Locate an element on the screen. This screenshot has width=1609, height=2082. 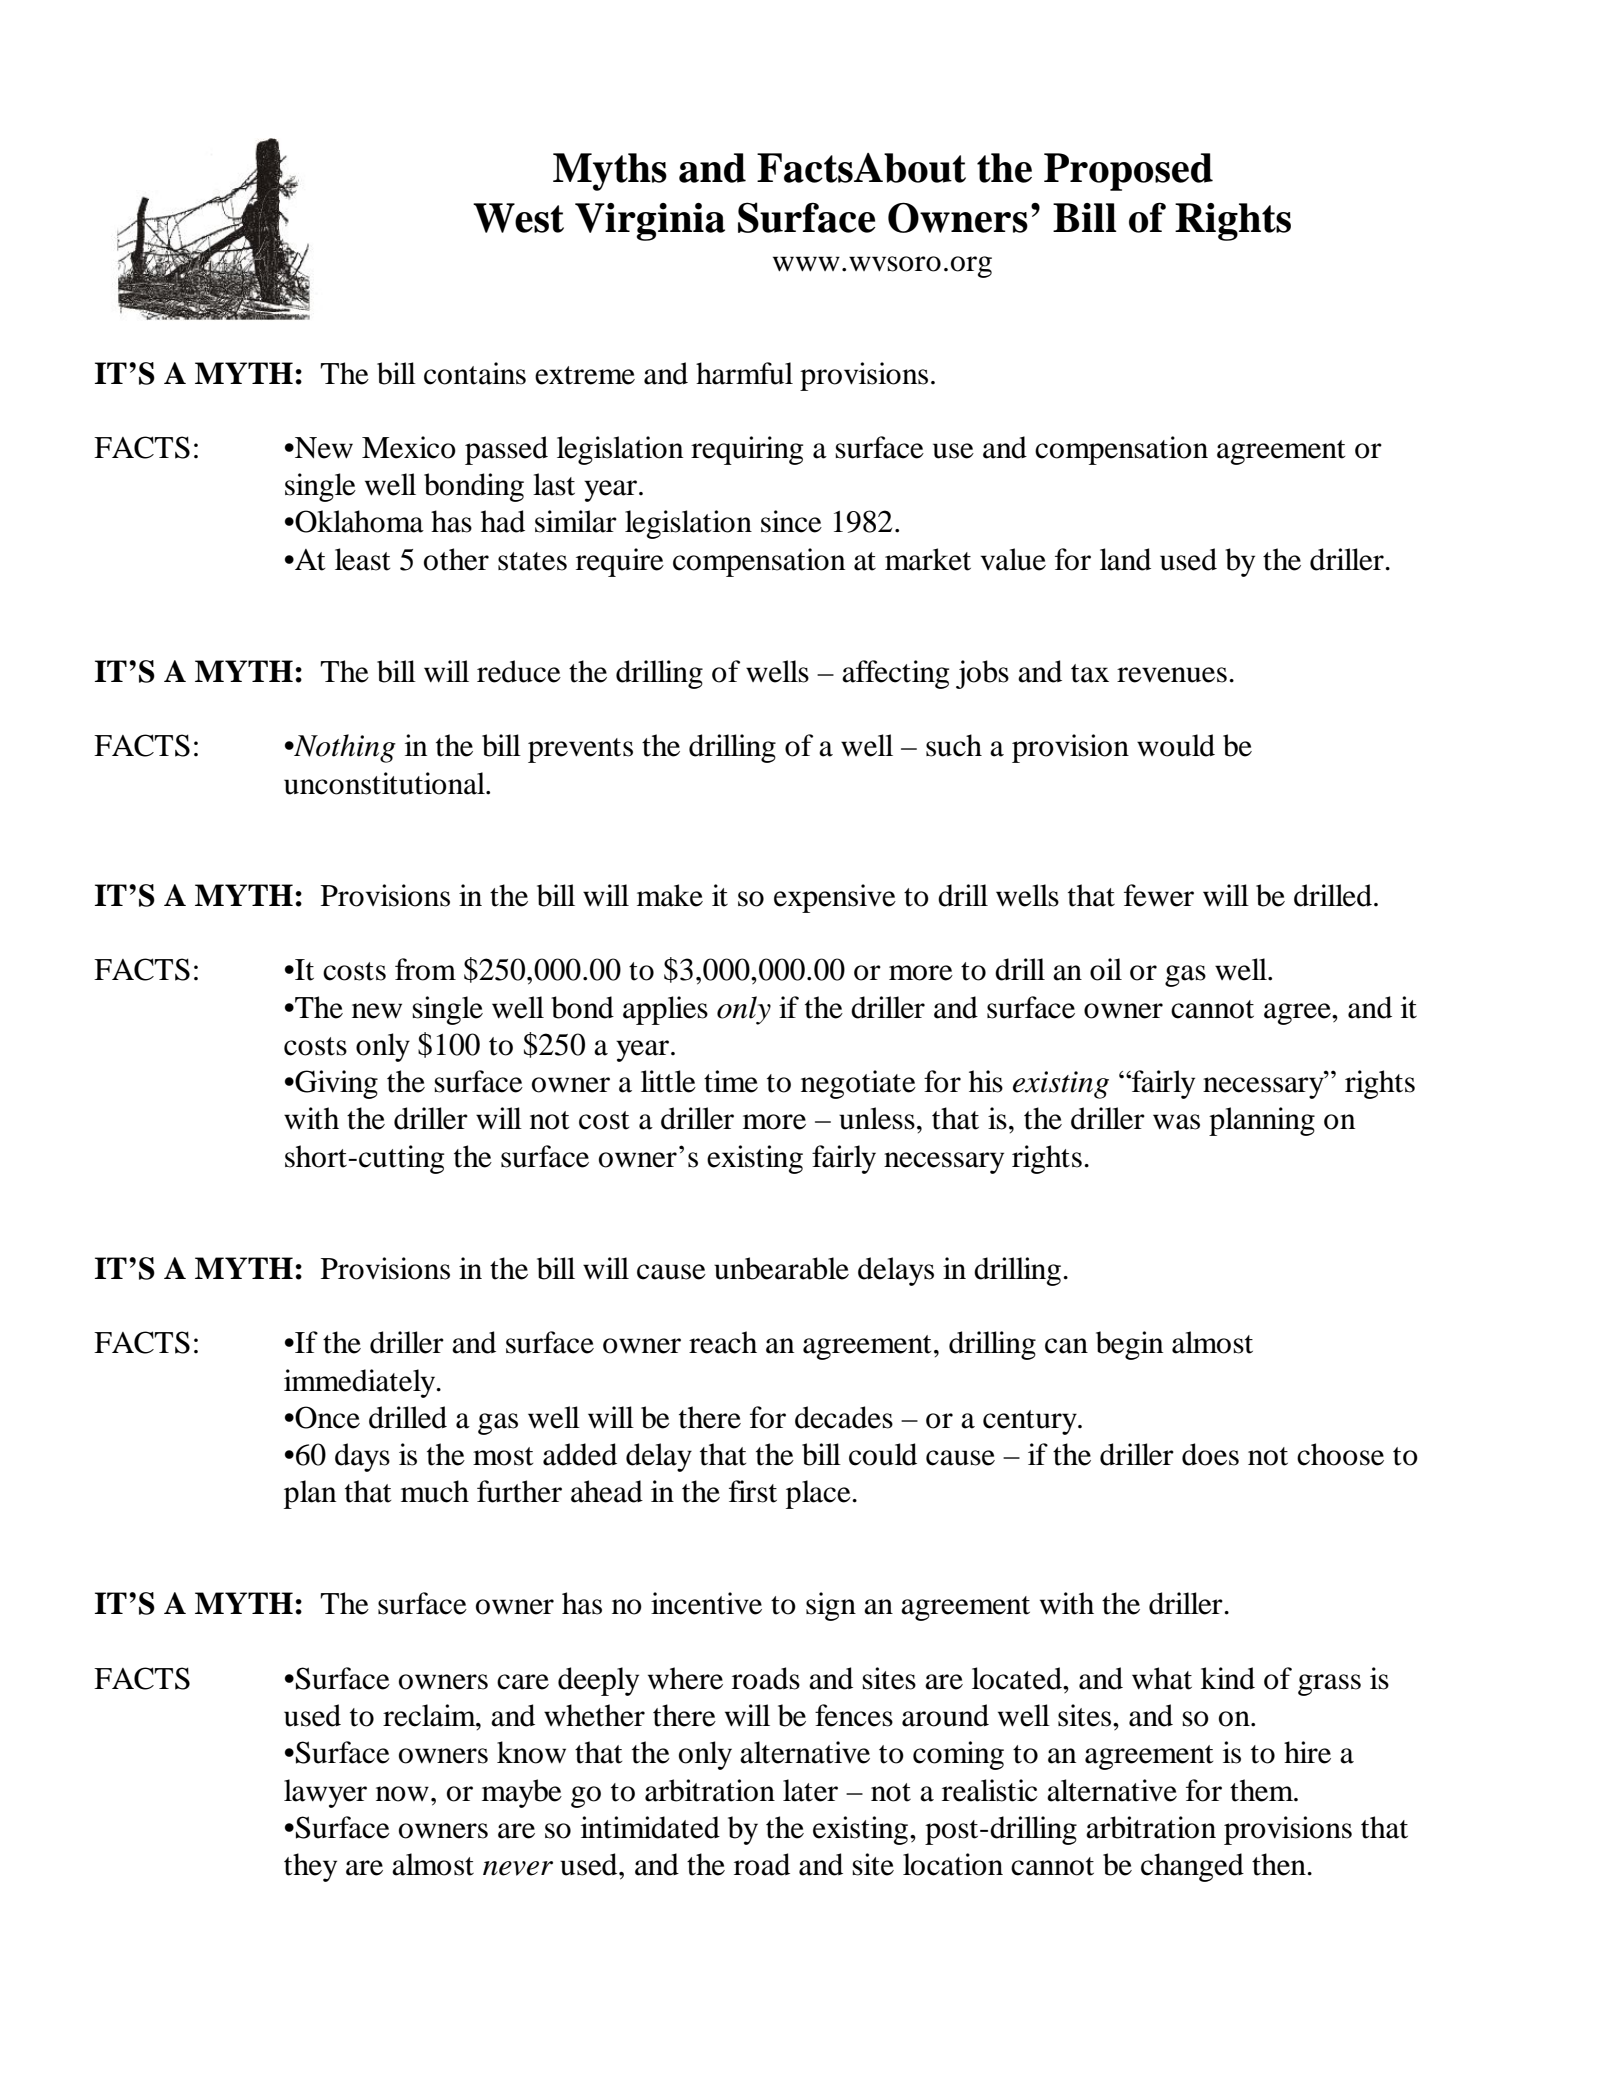
oil is located at coordinates (1106, 969).
